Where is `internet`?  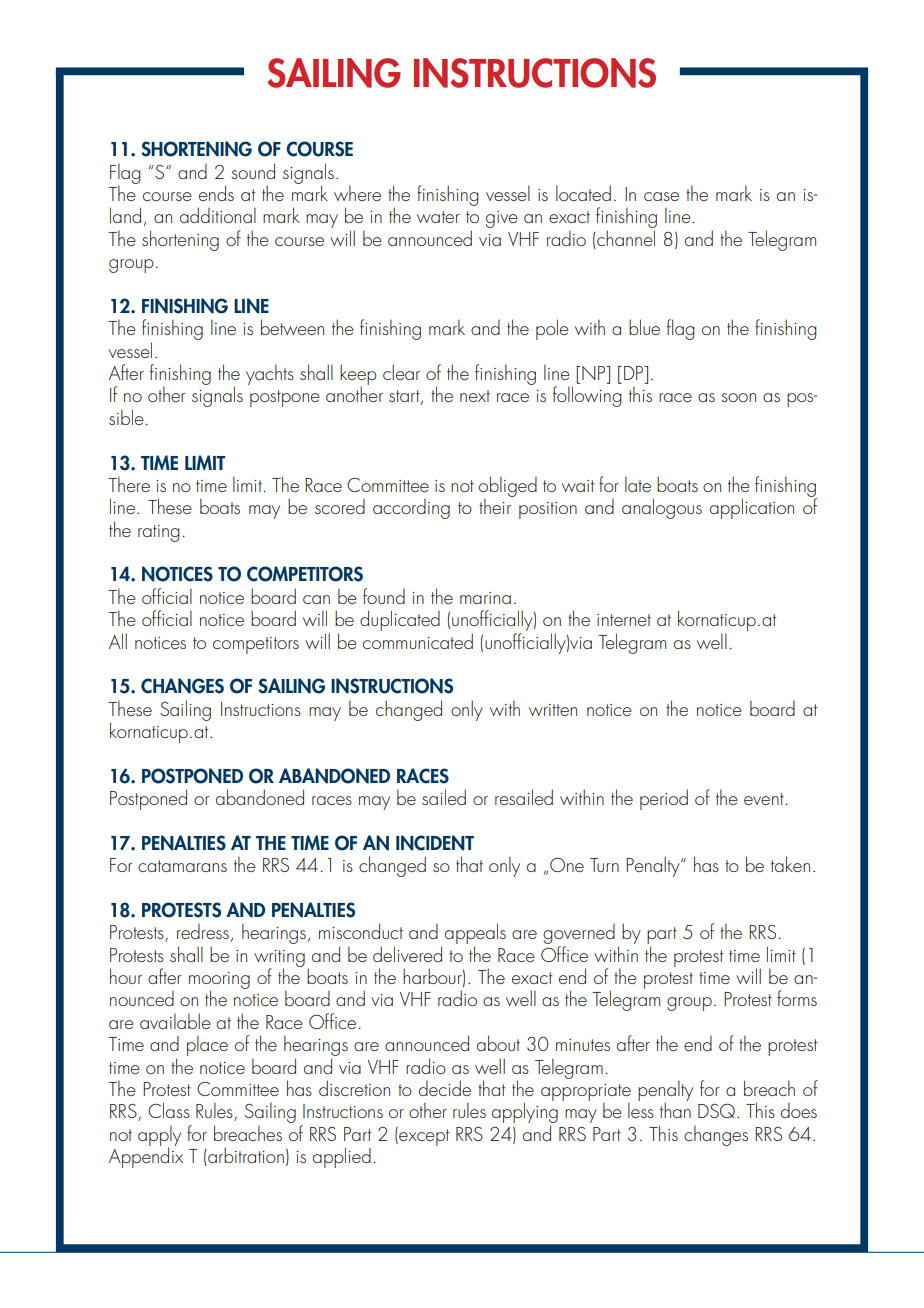 internet is located at coordinates (624, 620).
